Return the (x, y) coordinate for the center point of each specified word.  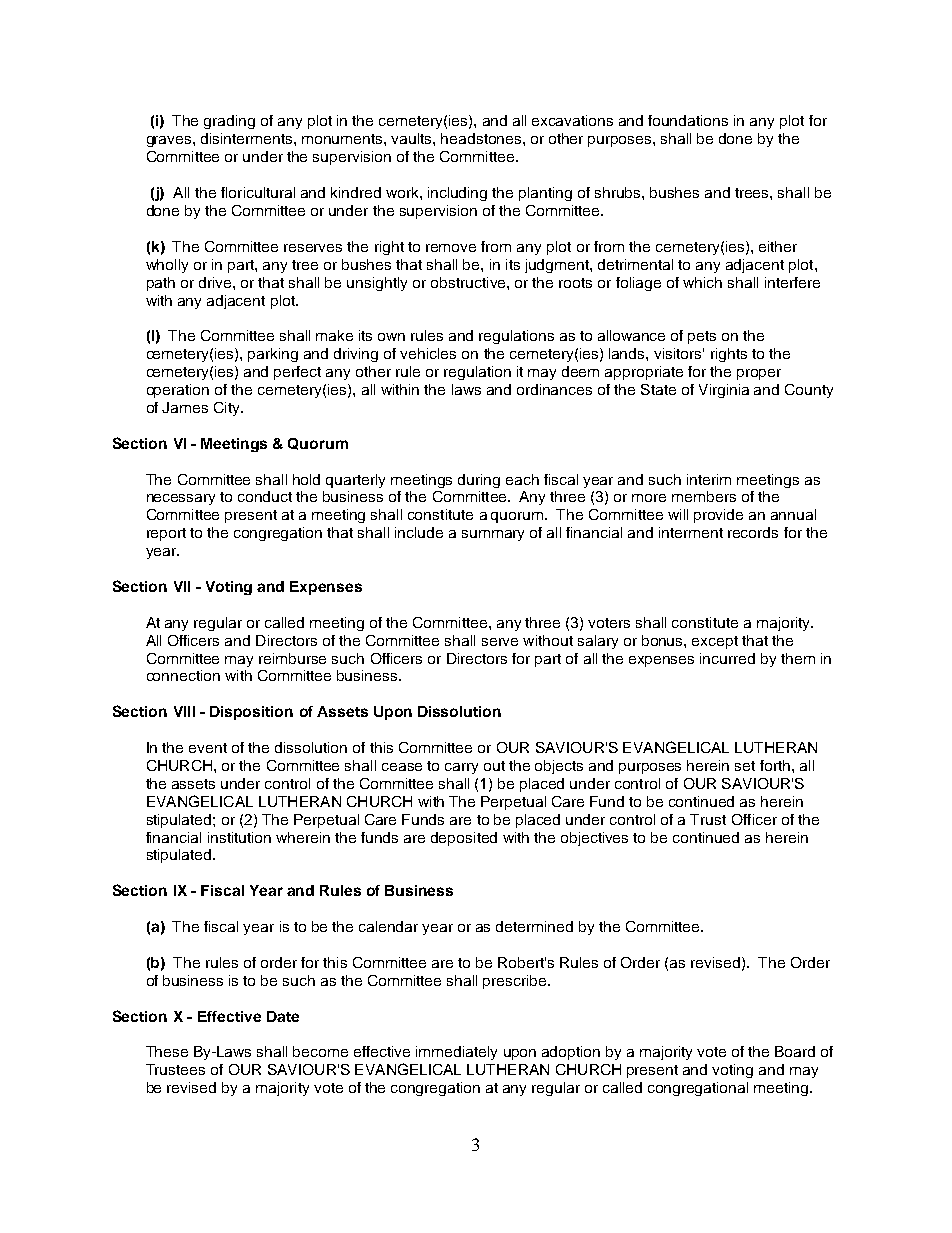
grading (229, 122)
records (753, 532)
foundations (688, 120)
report (166, 534)
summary (493, 535)
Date (283, 1016)
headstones (482, 138)
